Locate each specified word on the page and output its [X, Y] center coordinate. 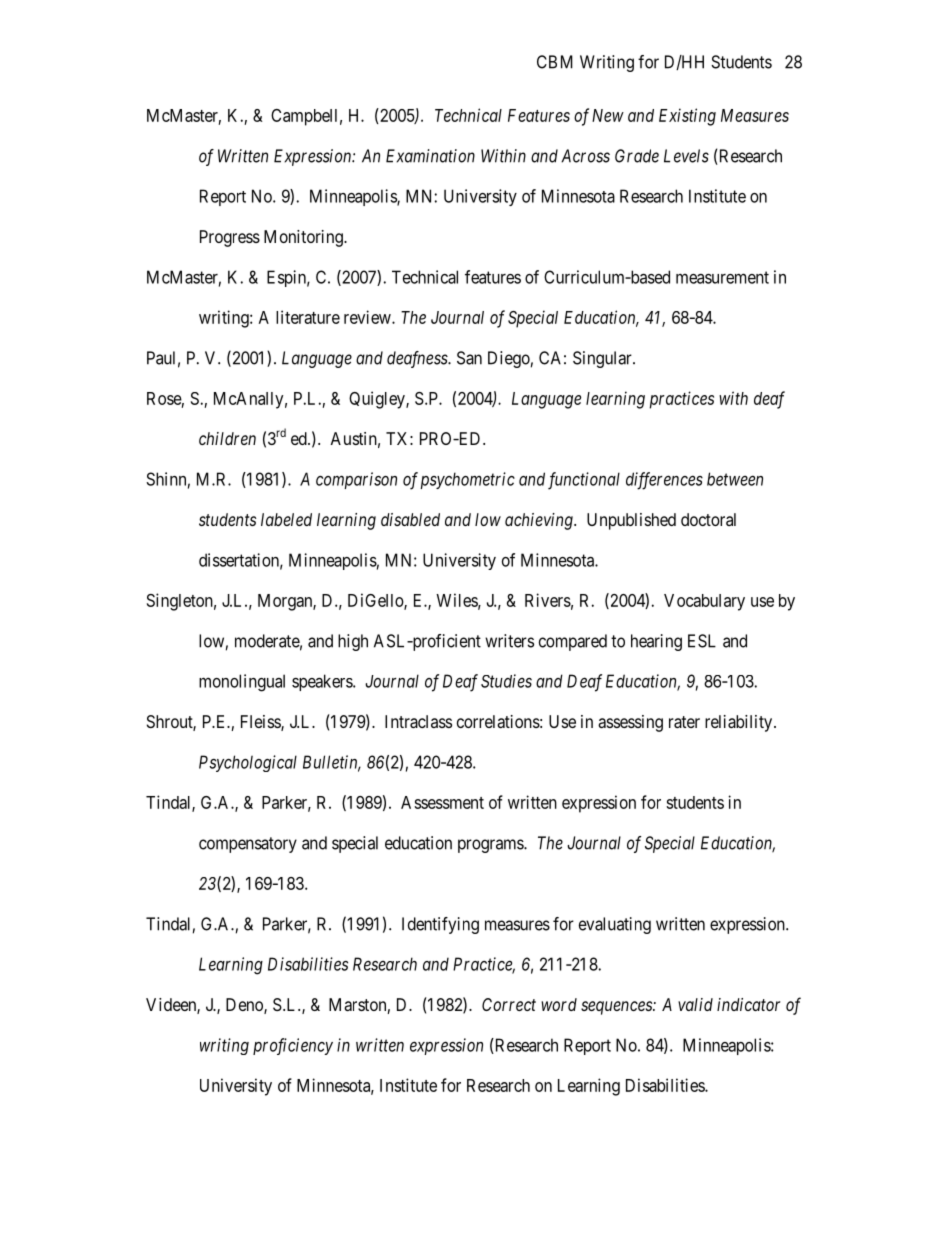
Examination [430, 156]
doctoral [708, 519]
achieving [540, 521]
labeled [286, 519]
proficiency [293, 1046]
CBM [555, 62]
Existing [687, 117]
